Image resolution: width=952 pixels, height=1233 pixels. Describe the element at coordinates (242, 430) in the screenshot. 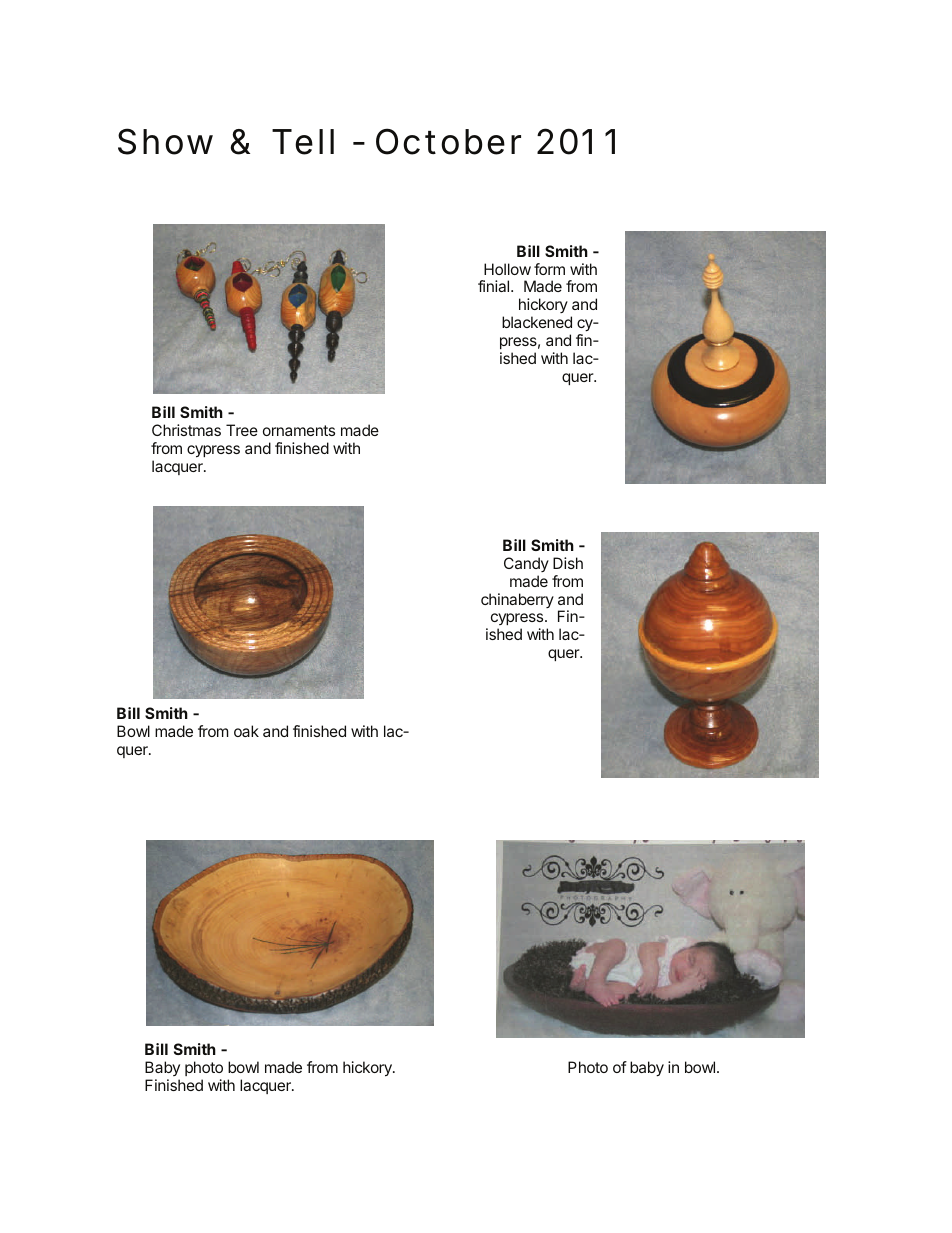

I see `Tree` at that location.
